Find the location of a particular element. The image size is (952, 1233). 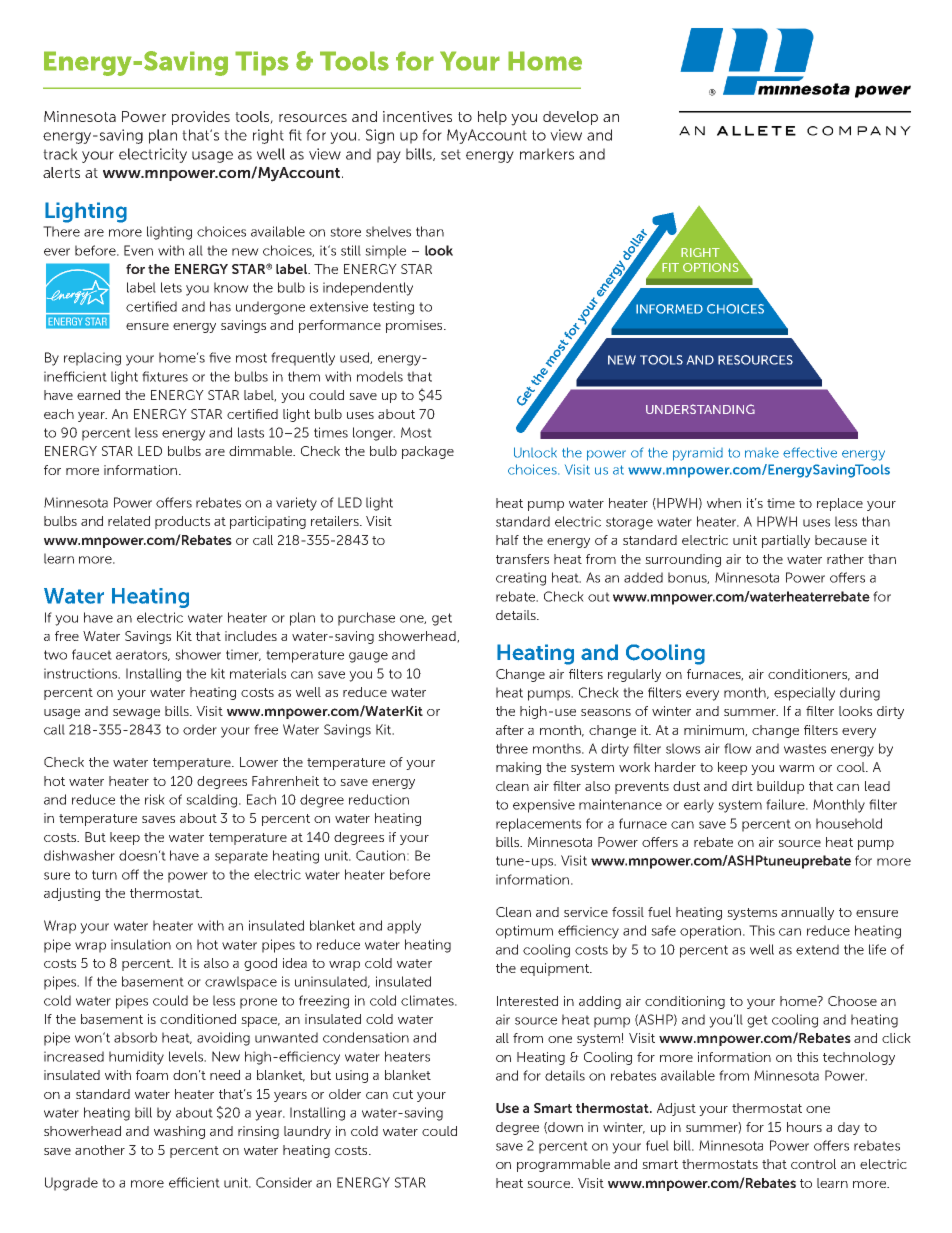

conditioners is located at coordinates (809, 675).
